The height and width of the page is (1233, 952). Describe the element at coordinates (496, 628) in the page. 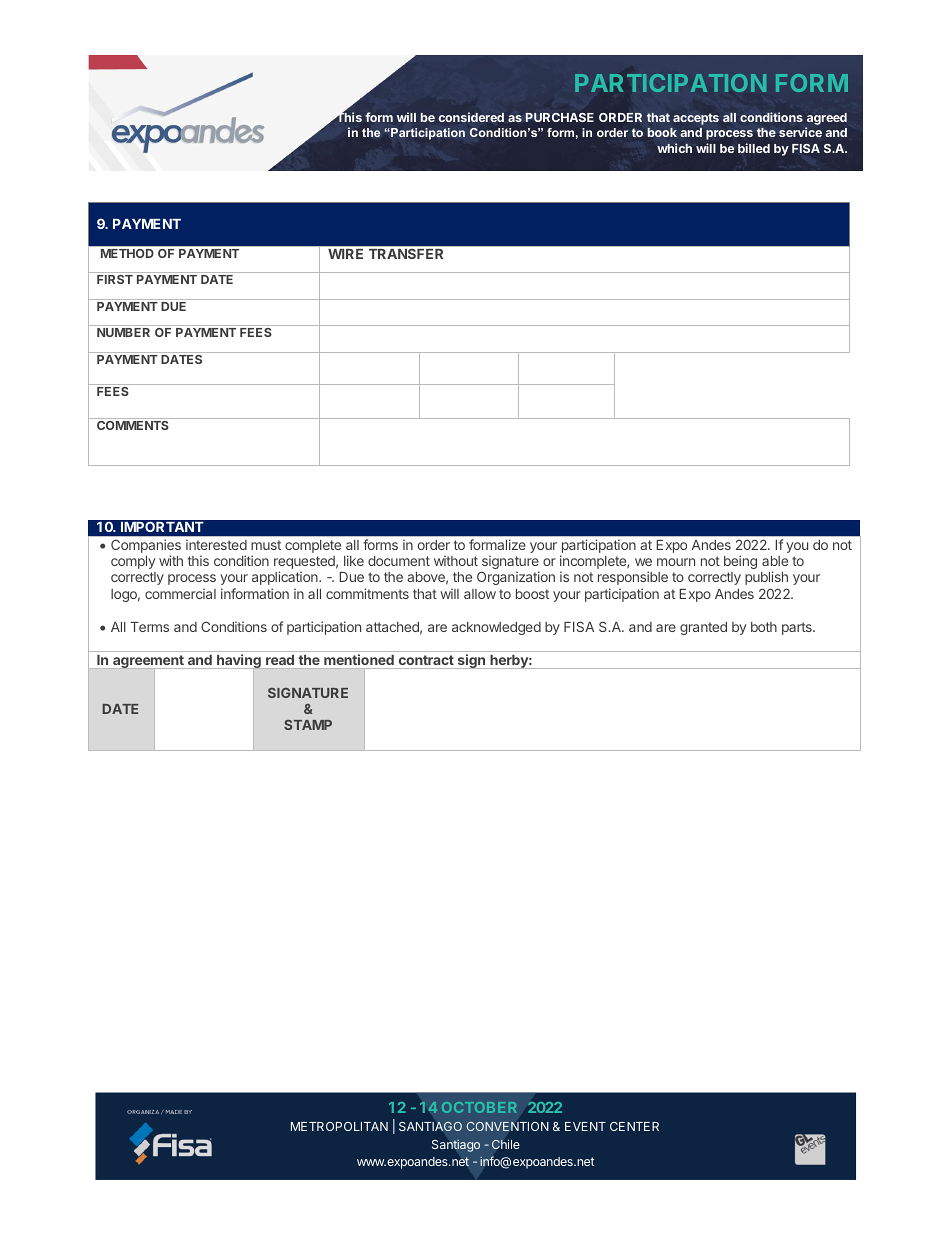

I see `acknowledged` at that location.
